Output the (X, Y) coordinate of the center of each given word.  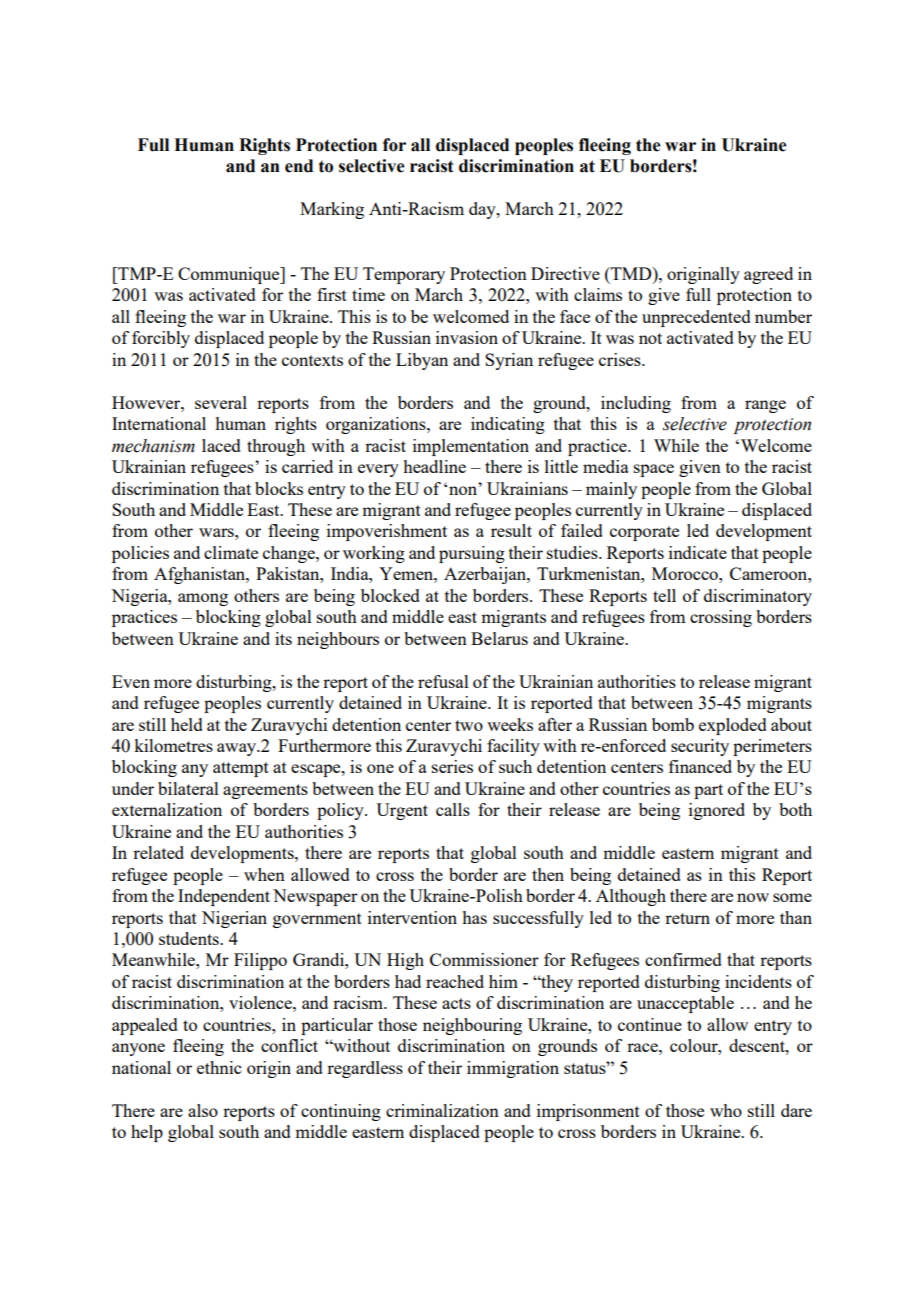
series (452, 766)
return (687, 918)
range (765, 406)
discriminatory (758, 597)
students (190, 938)
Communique (230, 275)
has (474, 917)
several (221, 402)
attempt (241, 769)
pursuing (472, 554)
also (203, 1110)
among (203, 599)
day (483, 210)
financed (700, 766)
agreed (768, 275)
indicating (508, 425)
